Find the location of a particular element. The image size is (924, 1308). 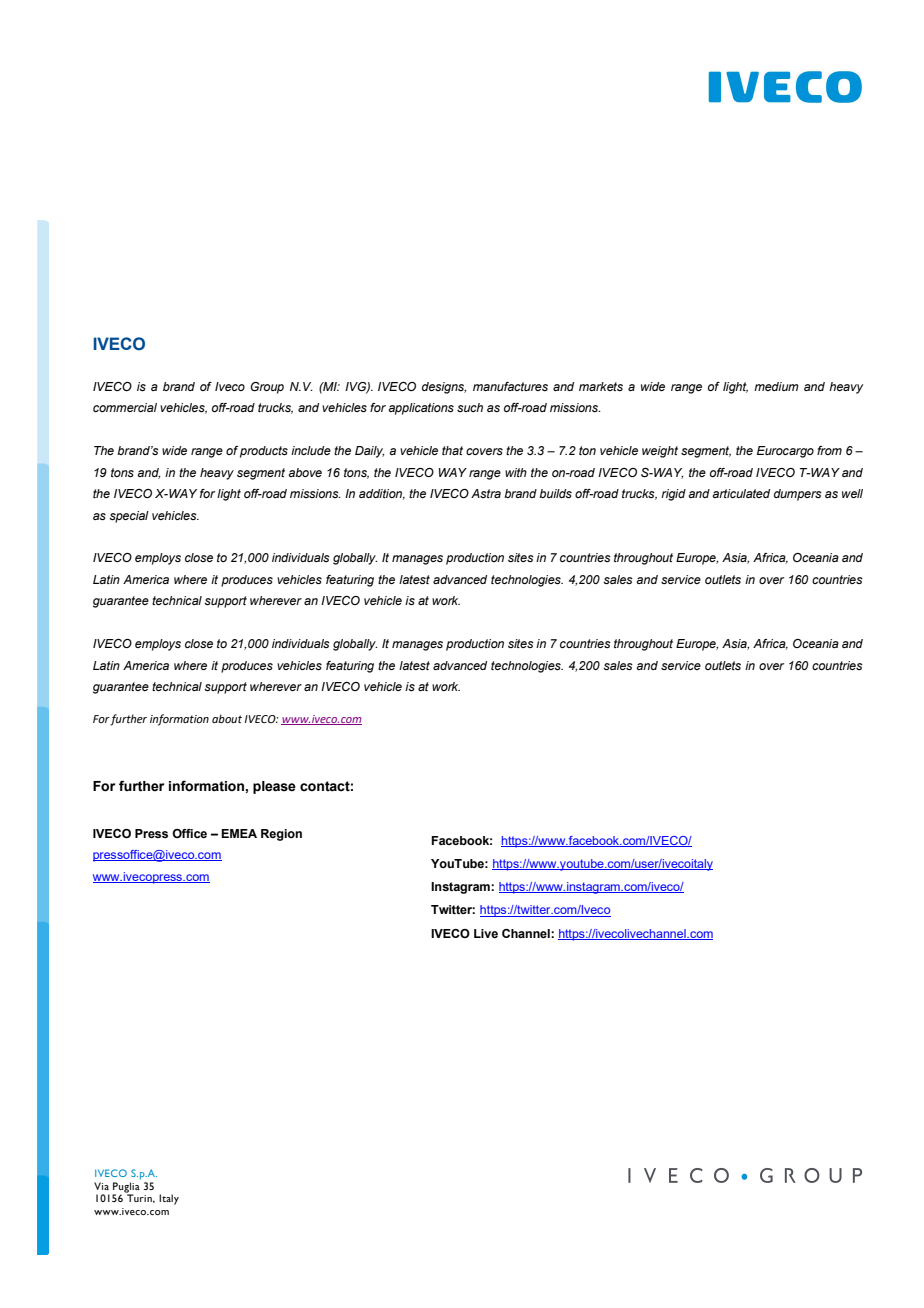

medium is located at coordinates (776, 386).
